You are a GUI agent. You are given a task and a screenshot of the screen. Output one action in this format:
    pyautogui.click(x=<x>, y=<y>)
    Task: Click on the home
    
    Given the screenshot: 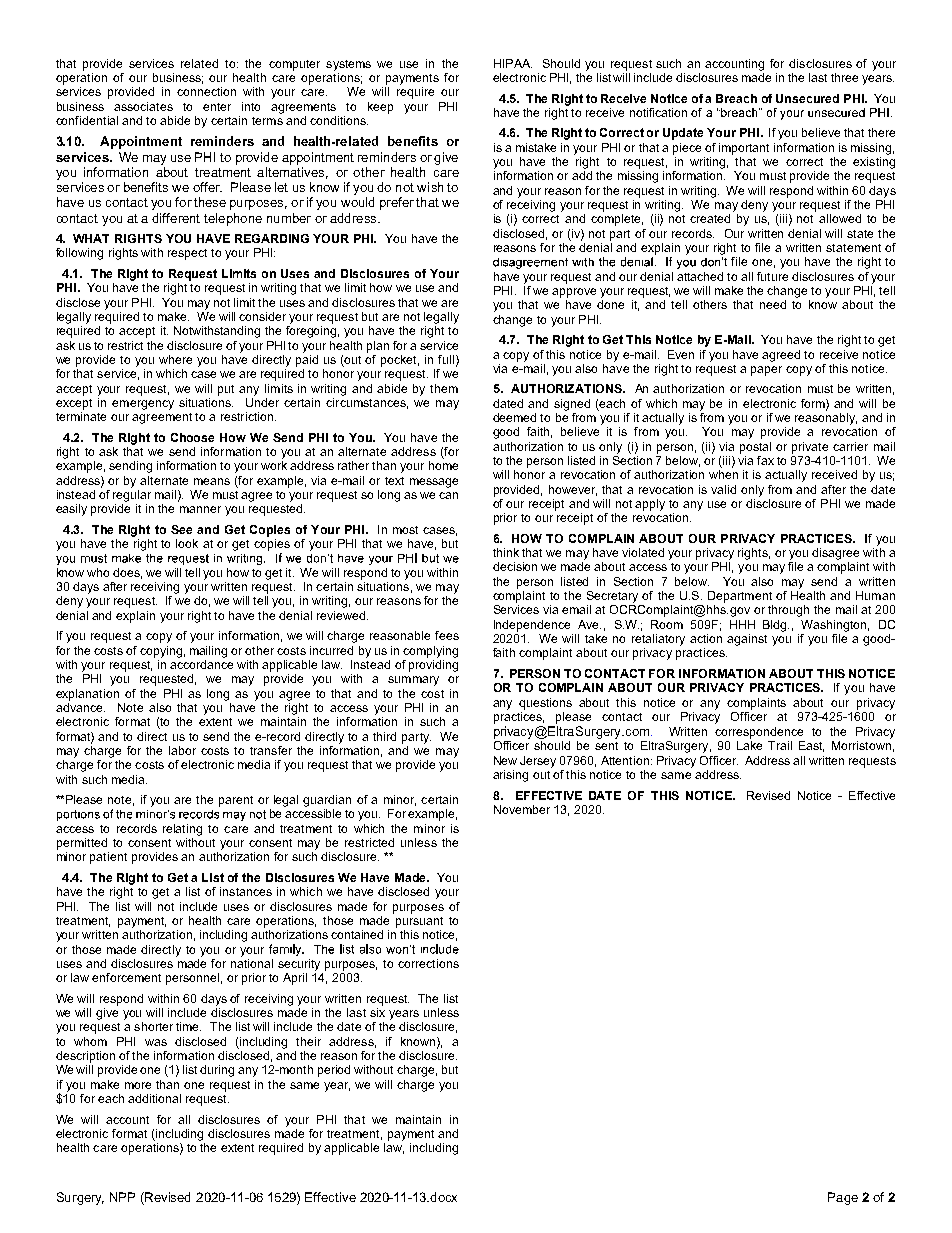 What is the action you would take?
    pyautogui.click(x=443, y=465)
